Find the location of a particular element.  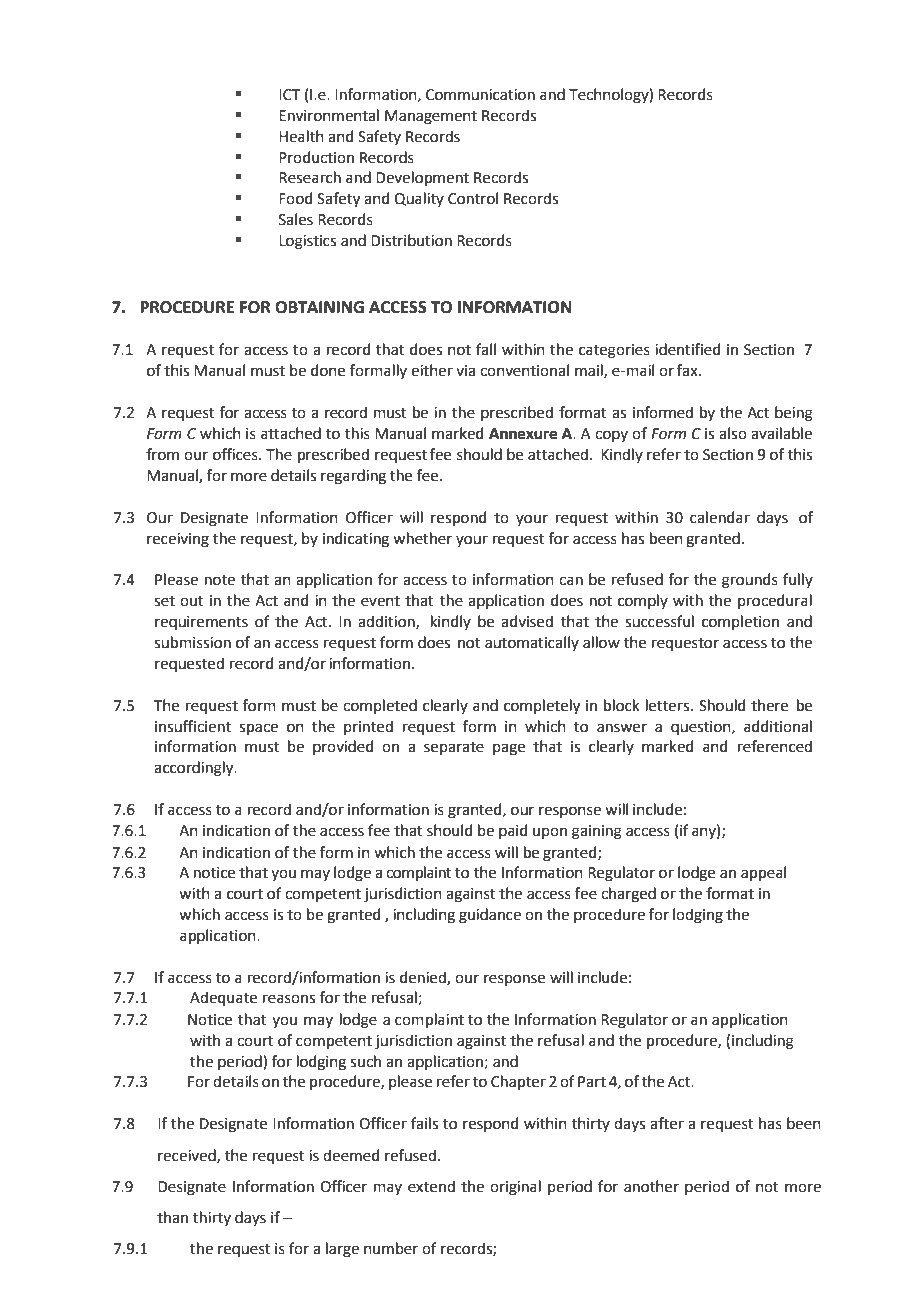

Health is located at coordinates (301, 136).
